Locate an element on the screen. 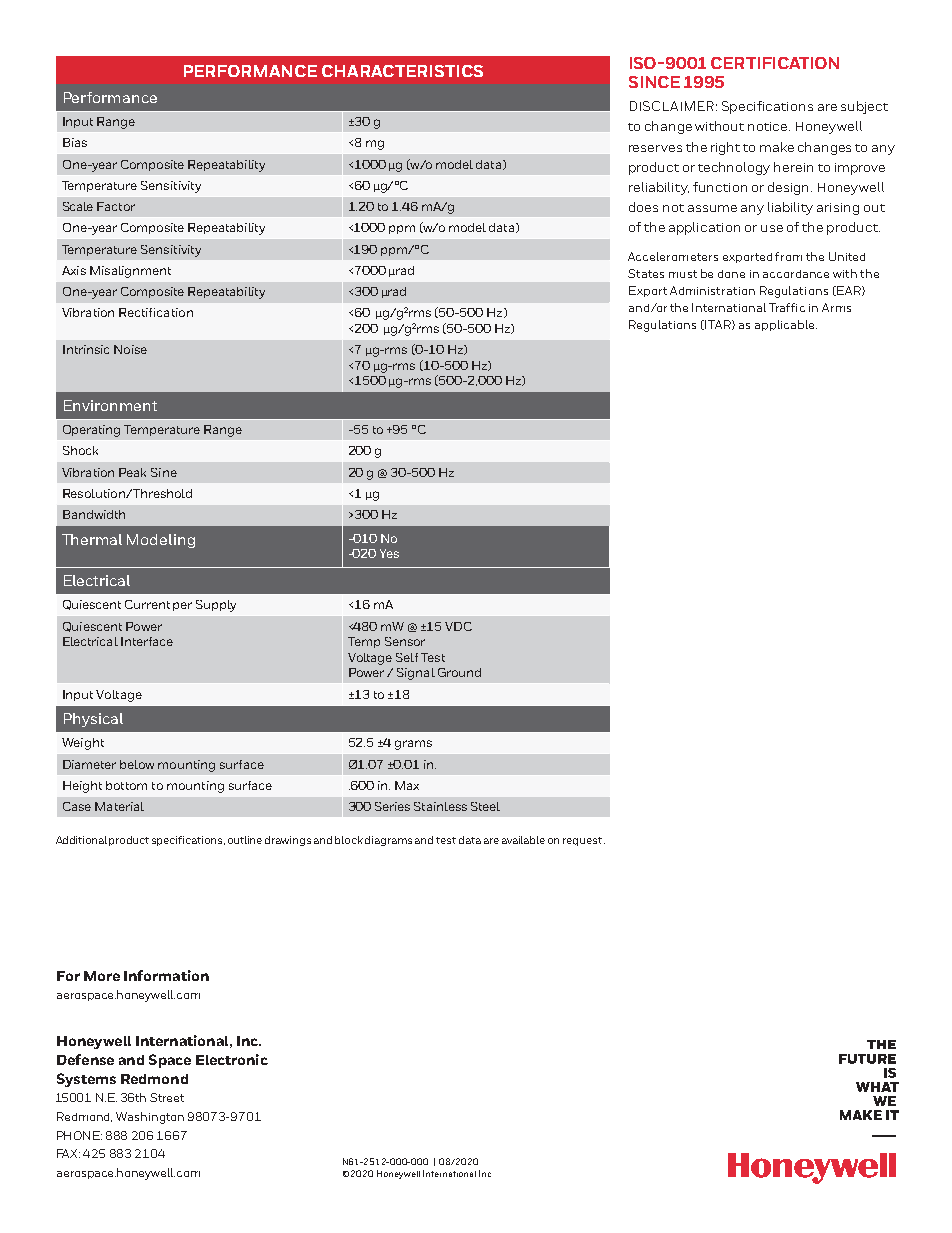 The height and width of the screenshot is (1233, 952). Electronic is located at coordinates (232, 1059).
